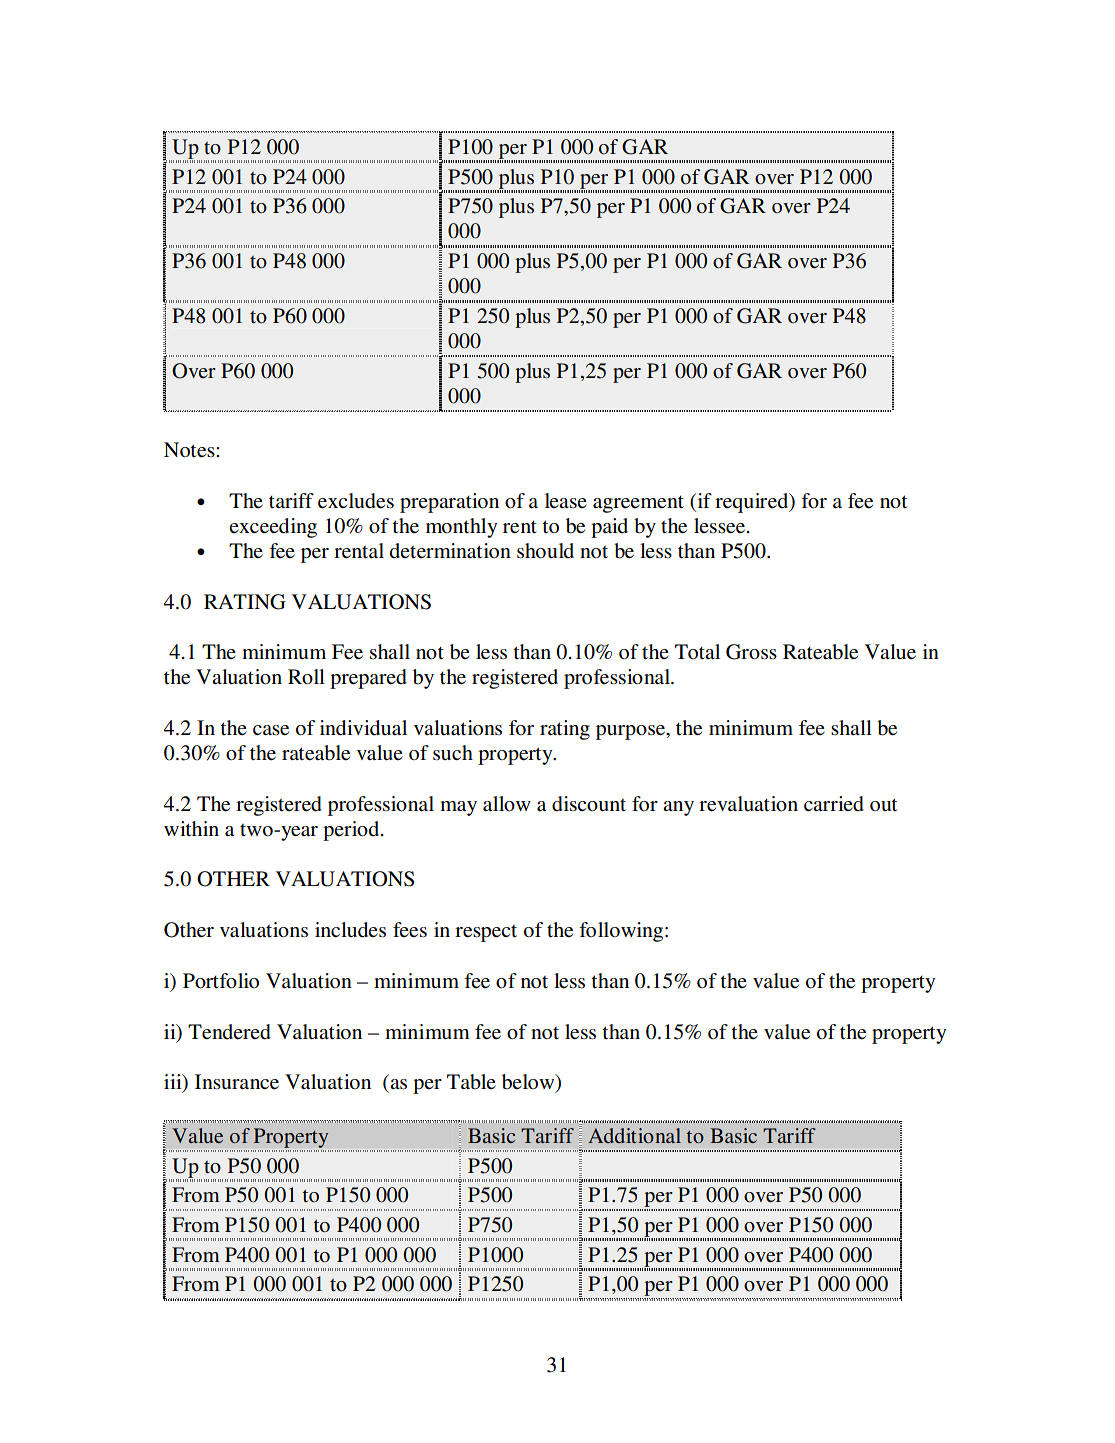 This document has height=1443, width=1115. Describe the element at coordinates (566, 501) in the document. I see `lease` at that location.
